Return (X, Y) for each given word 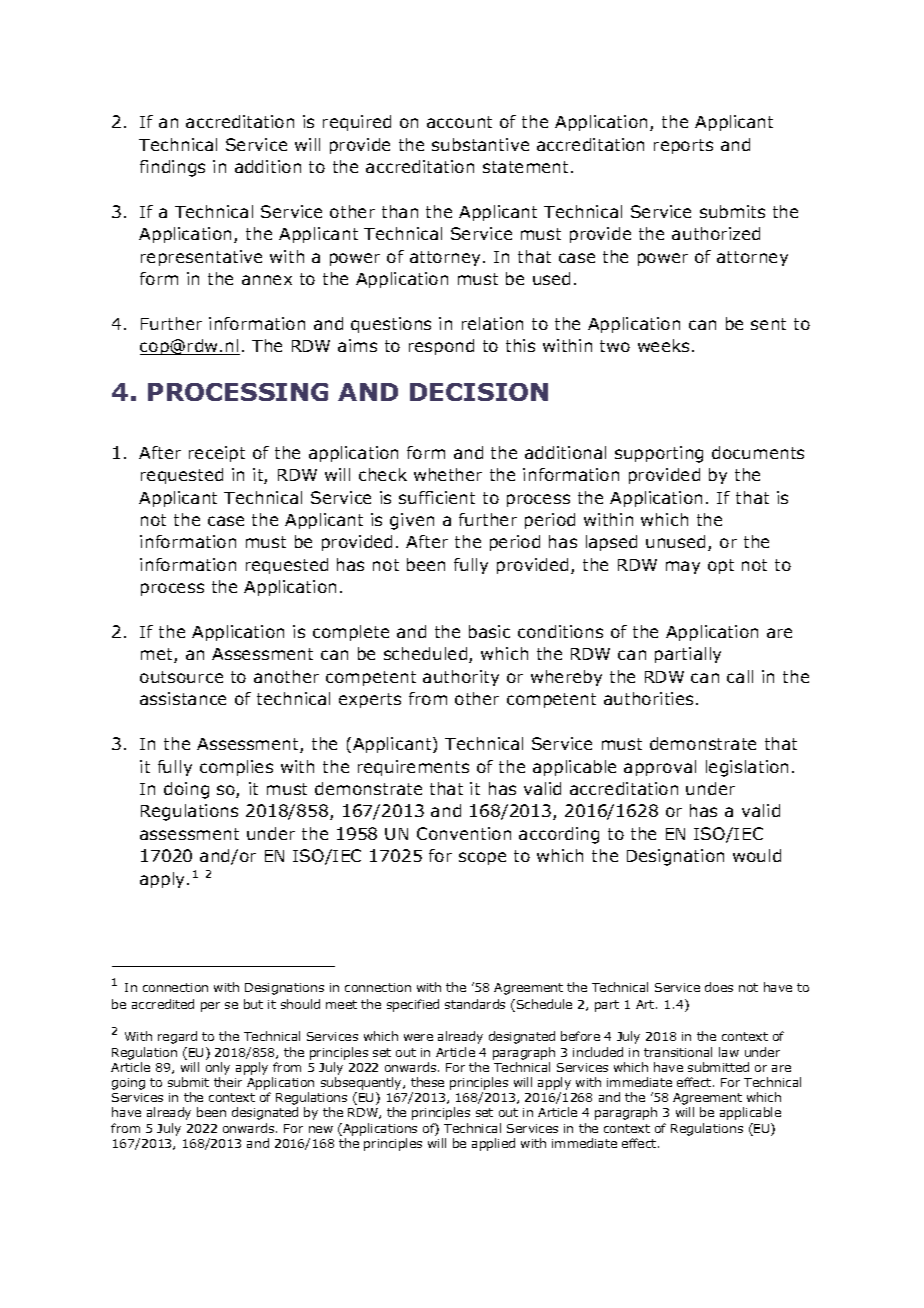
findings (172, 168)
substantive (480, 144)
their (228, 1082)
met (158, 655)
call (740, 676)
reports (683, 146)
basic (489, 631)
